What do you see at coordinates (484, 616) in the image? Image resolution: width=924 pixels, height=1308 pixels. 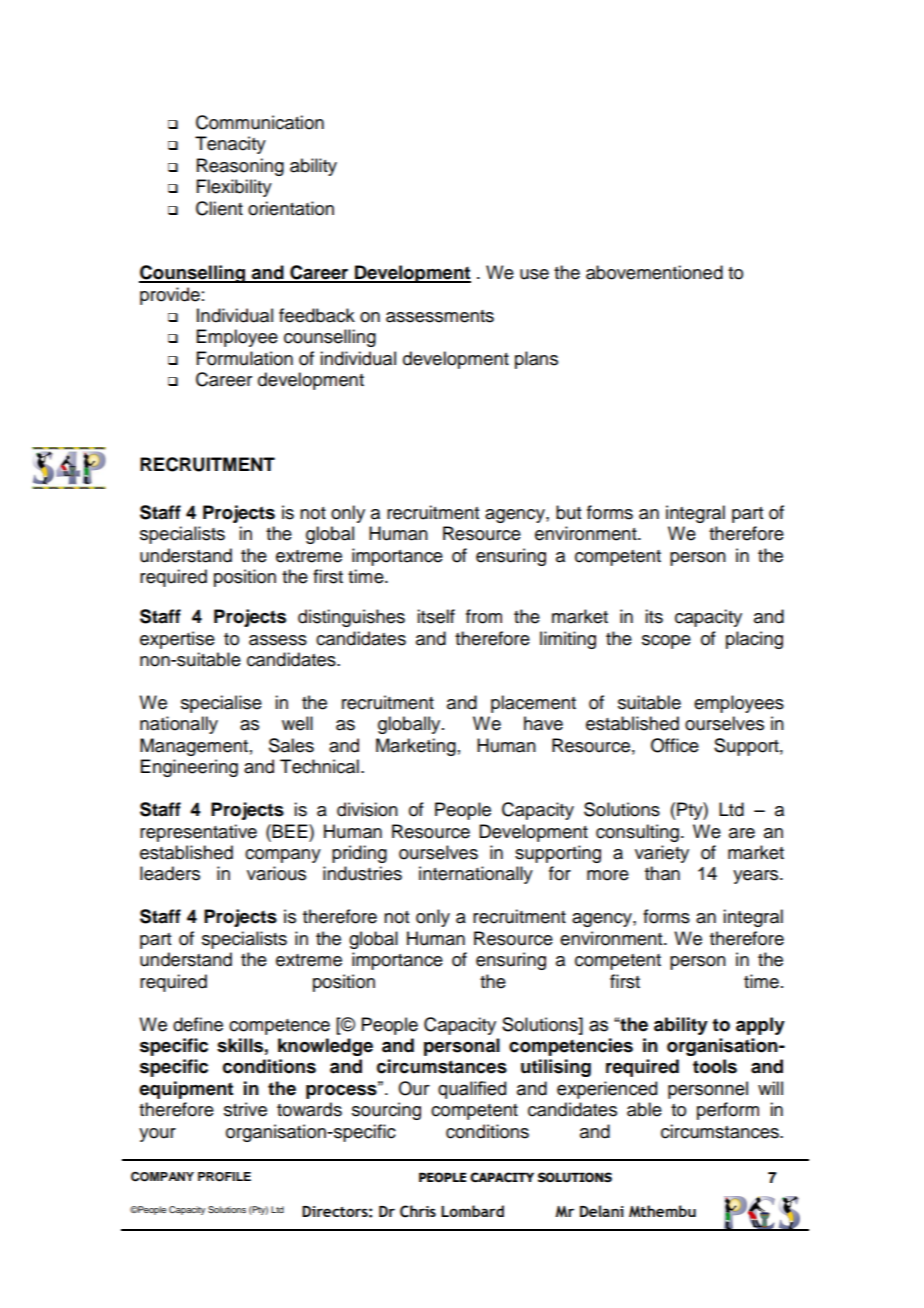 I see `from` at bounding box center [484, 616].
